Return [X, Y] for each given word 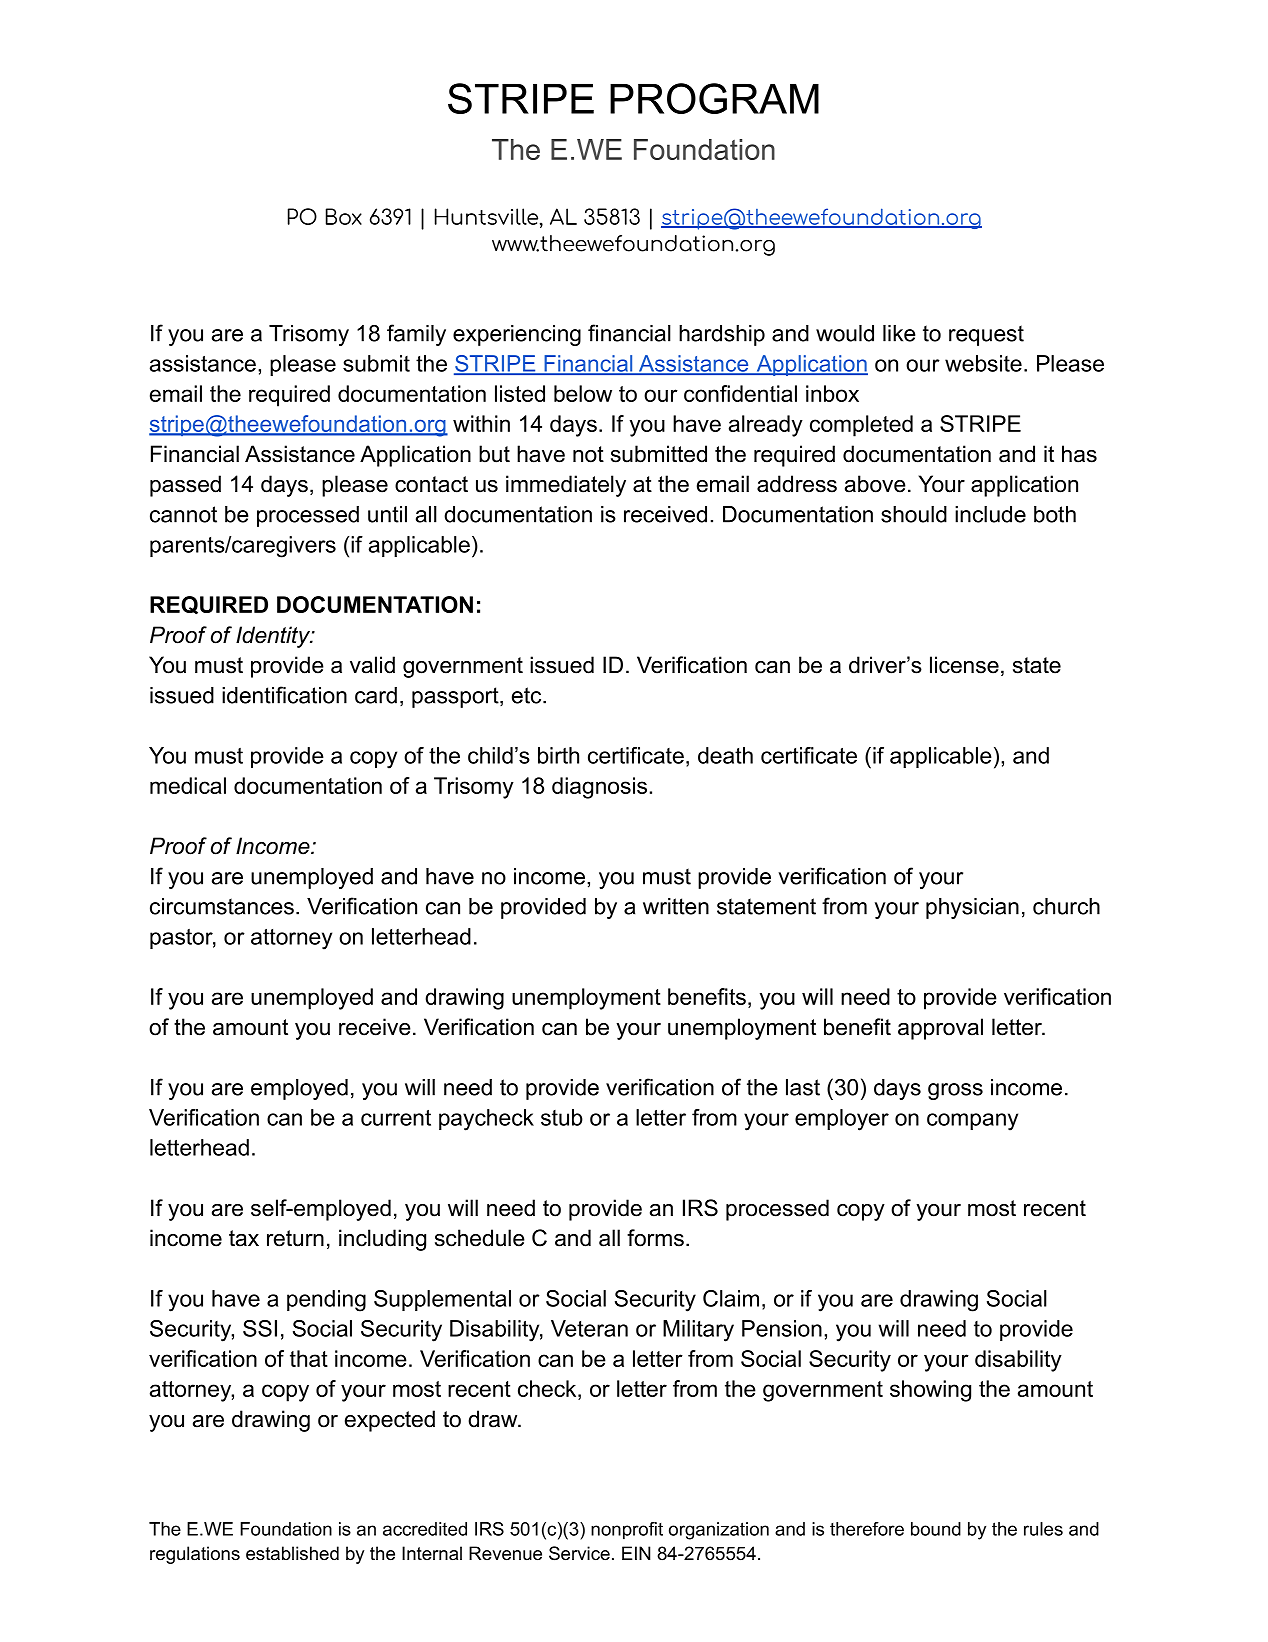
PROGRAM [714, 98]
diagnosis [599, 788]
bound [936, 1529]
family [416, 335]
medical [188, 785]
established [292, 1553]
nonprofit [627, 1531]
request [986, 335]
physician [972, 908]
